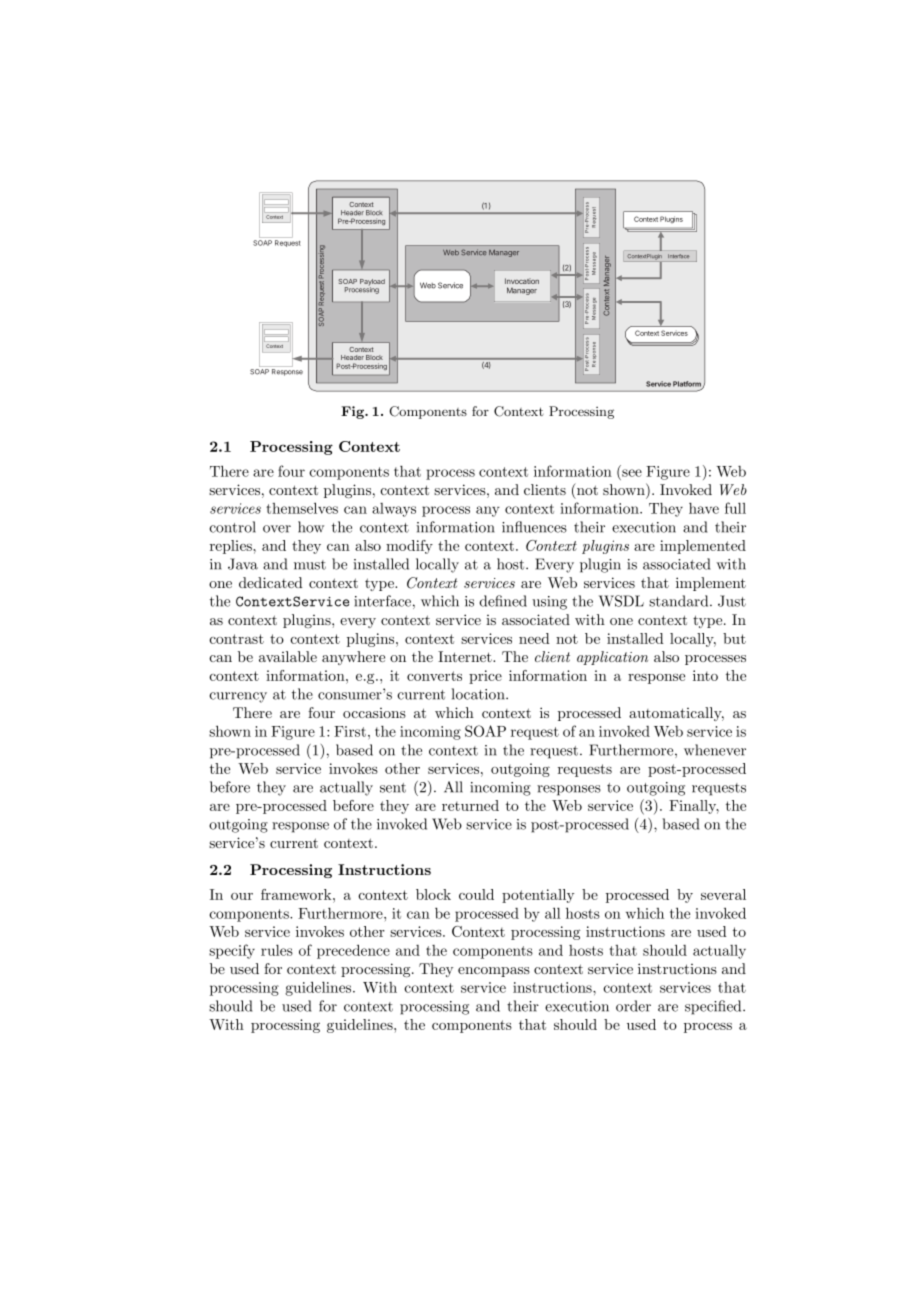 Image resolution: width=924 pixels, height=1308 pixels. I want to click on encompass, so click(494, 972).
